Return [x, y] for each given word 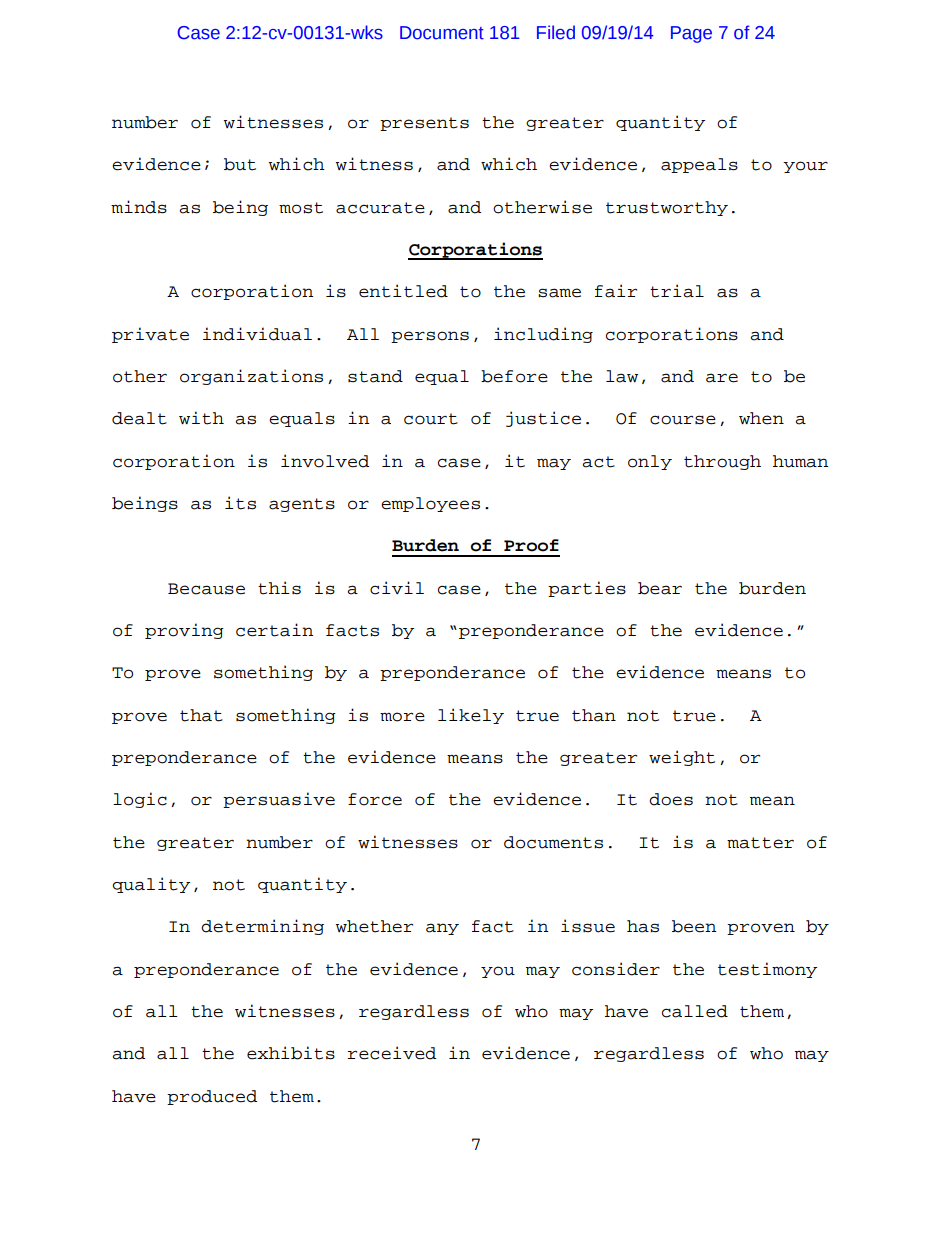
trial [677, 291]
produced [212, 1097]
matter [760, 843]
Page [691, 34]
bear [660, 588]
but [240, 164]
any [442, 929]
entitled [403, 291]
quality [151, 885]
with [201, 418]
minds [139, 207]
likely [471, 716]
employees [430, 504]
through [722, 462]
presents [424, 124]
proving [184, 631]
